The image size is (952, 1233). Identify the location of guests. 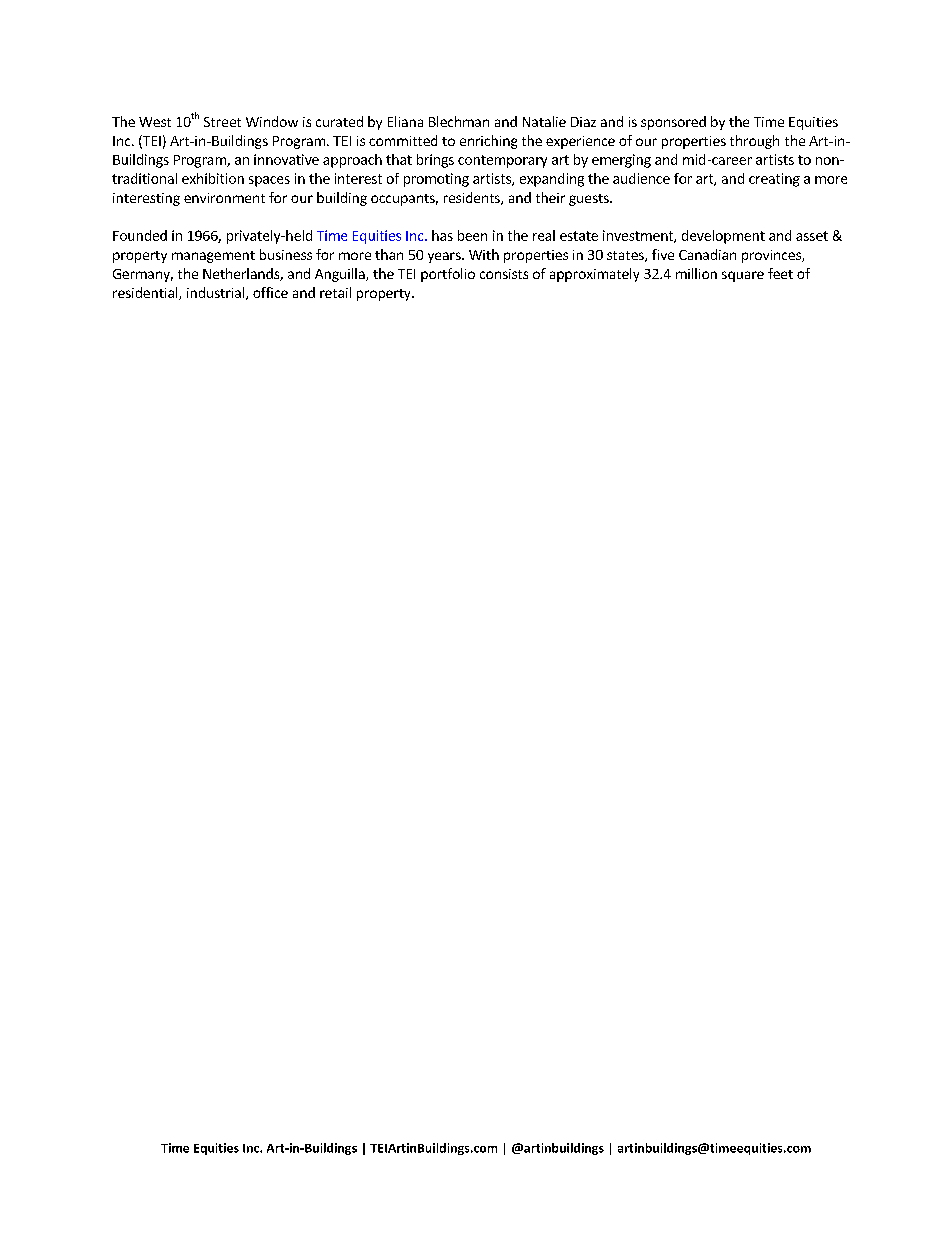
(590, 200).
